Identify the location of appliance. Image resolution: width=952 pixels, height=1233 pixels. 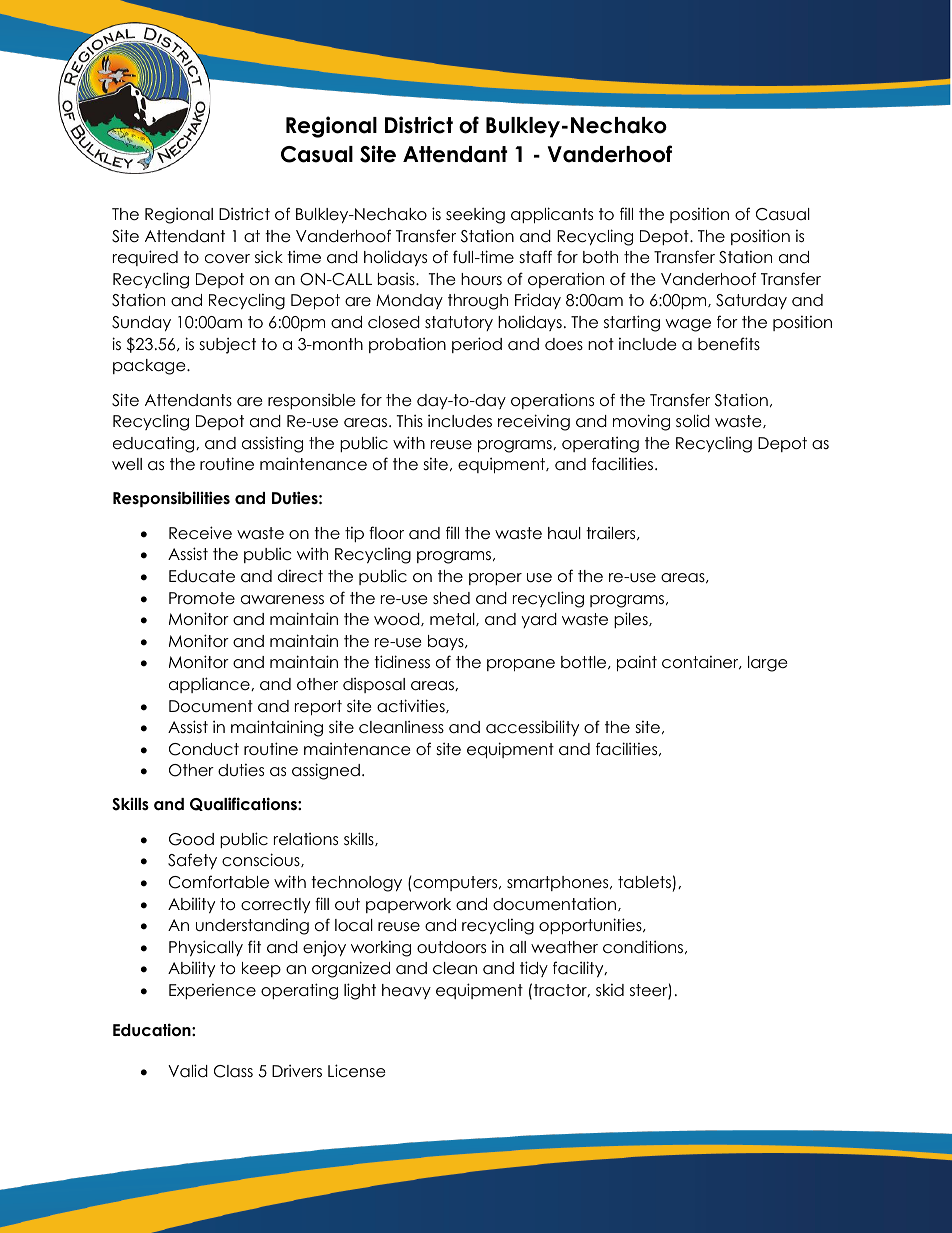
(210, 685).
